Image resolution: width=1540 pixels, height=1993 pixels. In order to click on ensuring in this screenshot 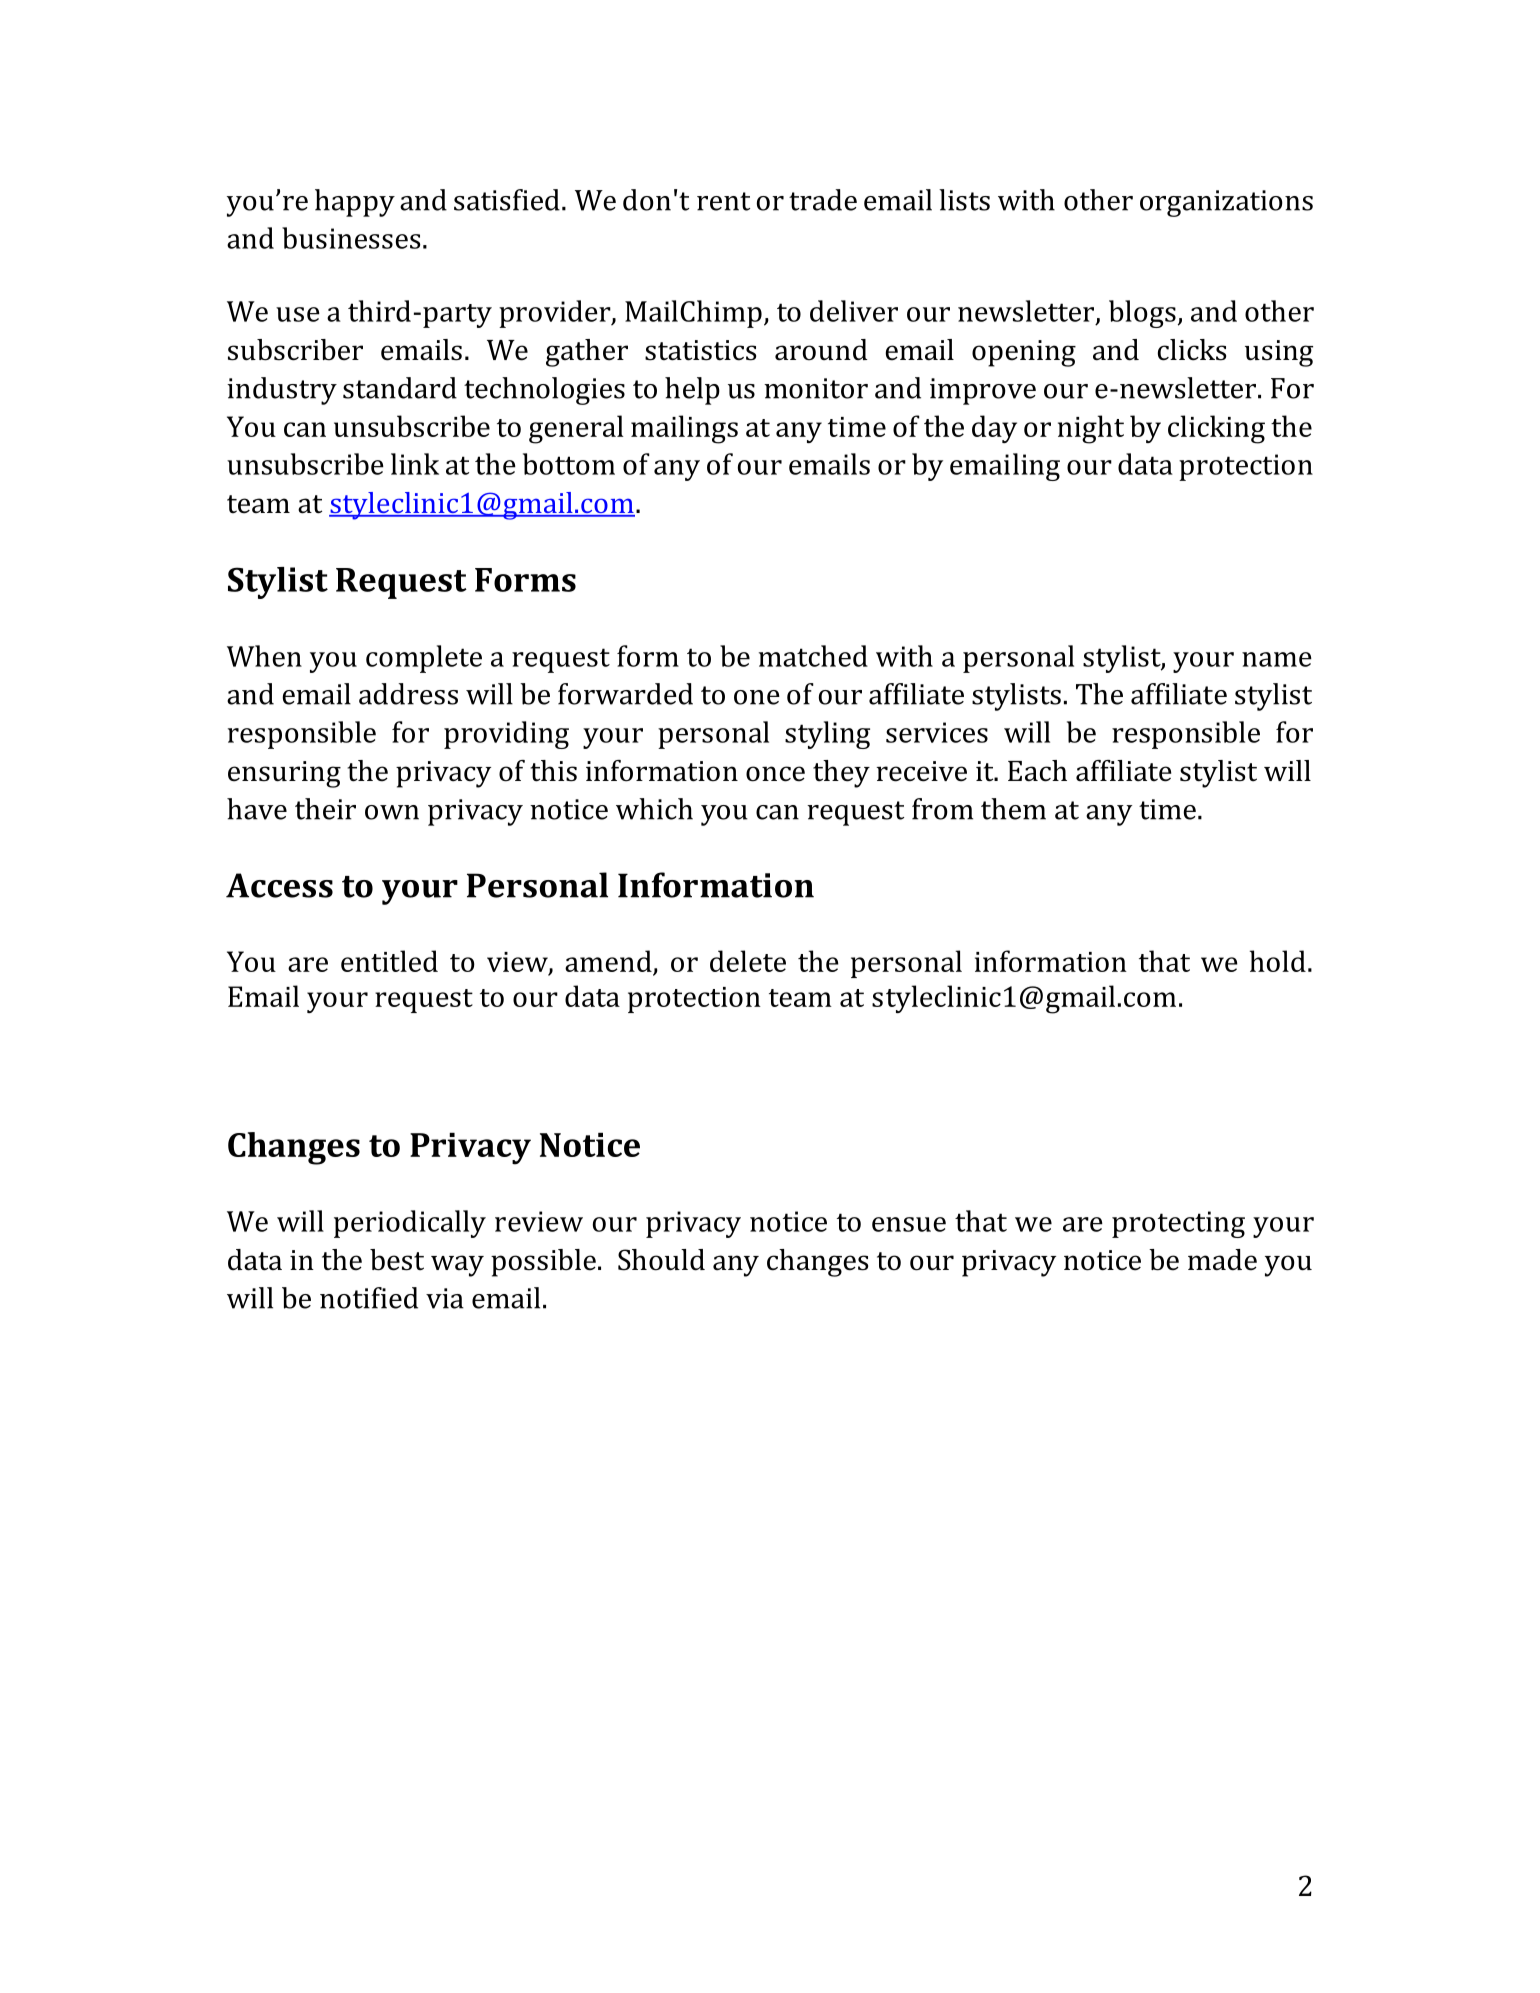, I will do `click(284, 774)`.
